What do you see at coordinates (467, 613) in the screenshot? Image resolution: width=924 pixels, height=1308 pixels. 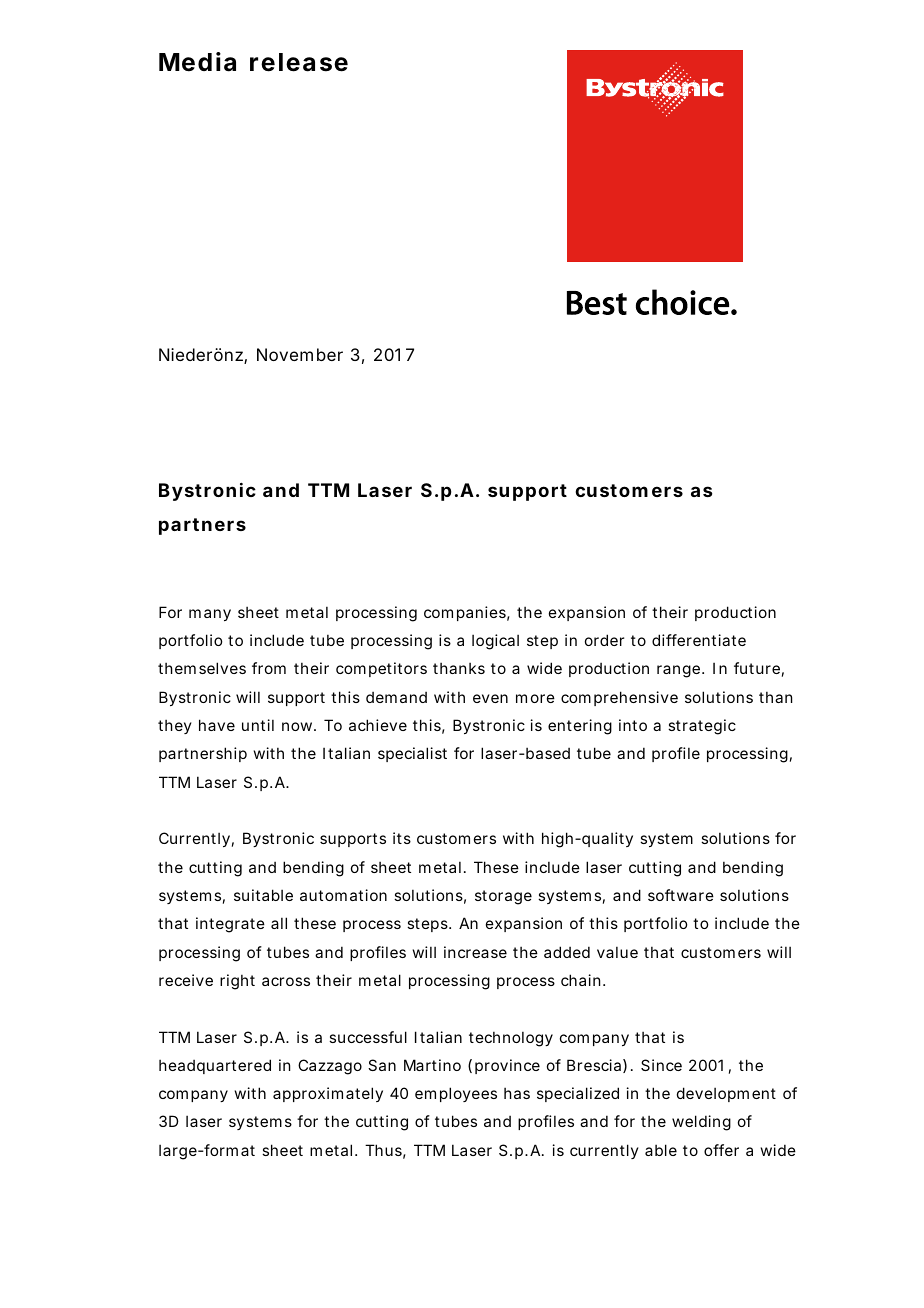 I see `companies` at bounding box center [467, 613].
